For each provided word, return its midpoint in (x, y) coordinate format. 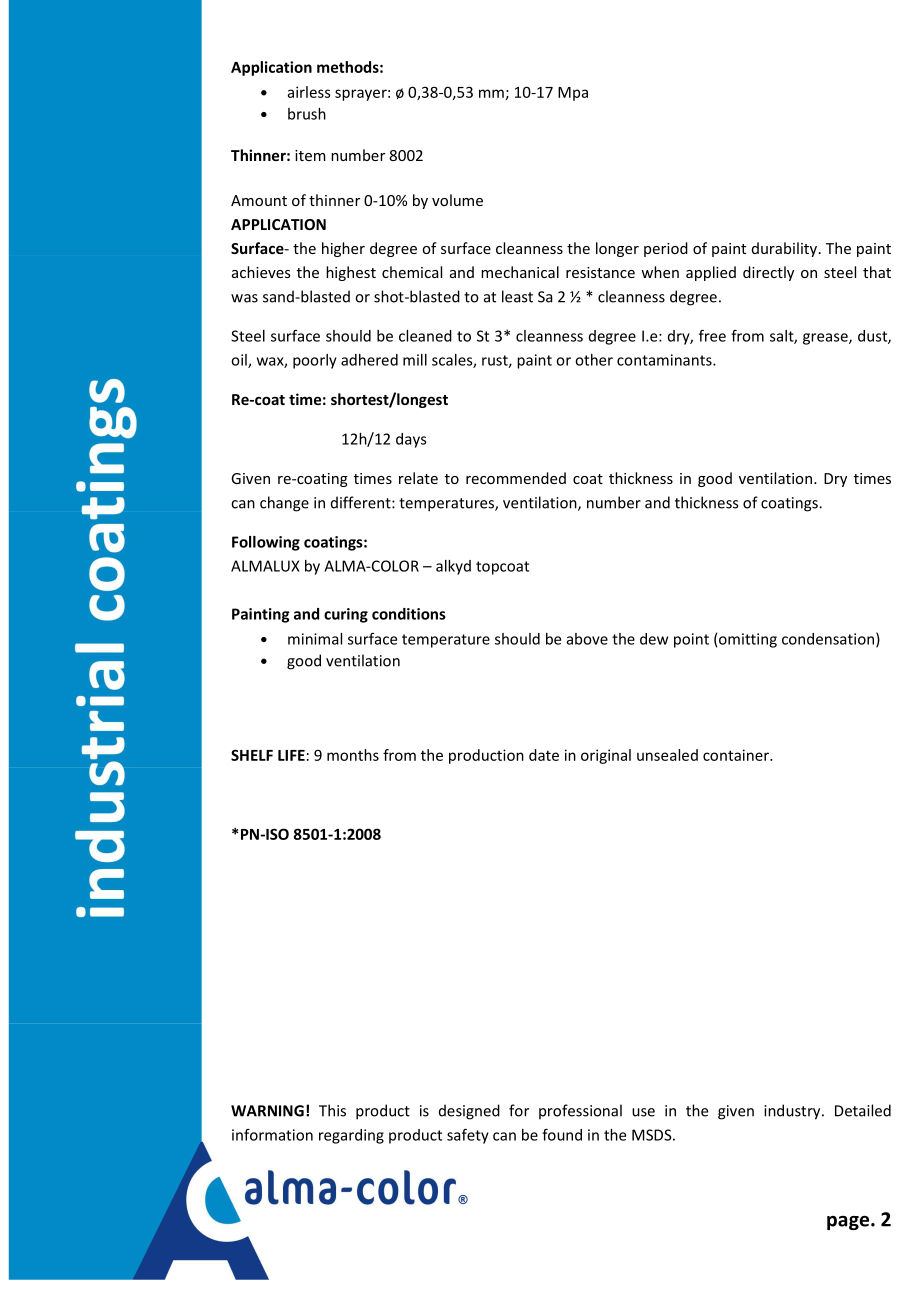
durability (786, 249)
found (562, 1134)
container (737, 755)
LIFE (291, 755)
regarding (351, 1136)
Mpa (573, 94)
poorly (315, 361)
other (594, 360)
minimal (315, 639)
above (587, 639)
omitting (748, 640)
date (544, 755)
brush (307, 114)
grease (826, 339)
